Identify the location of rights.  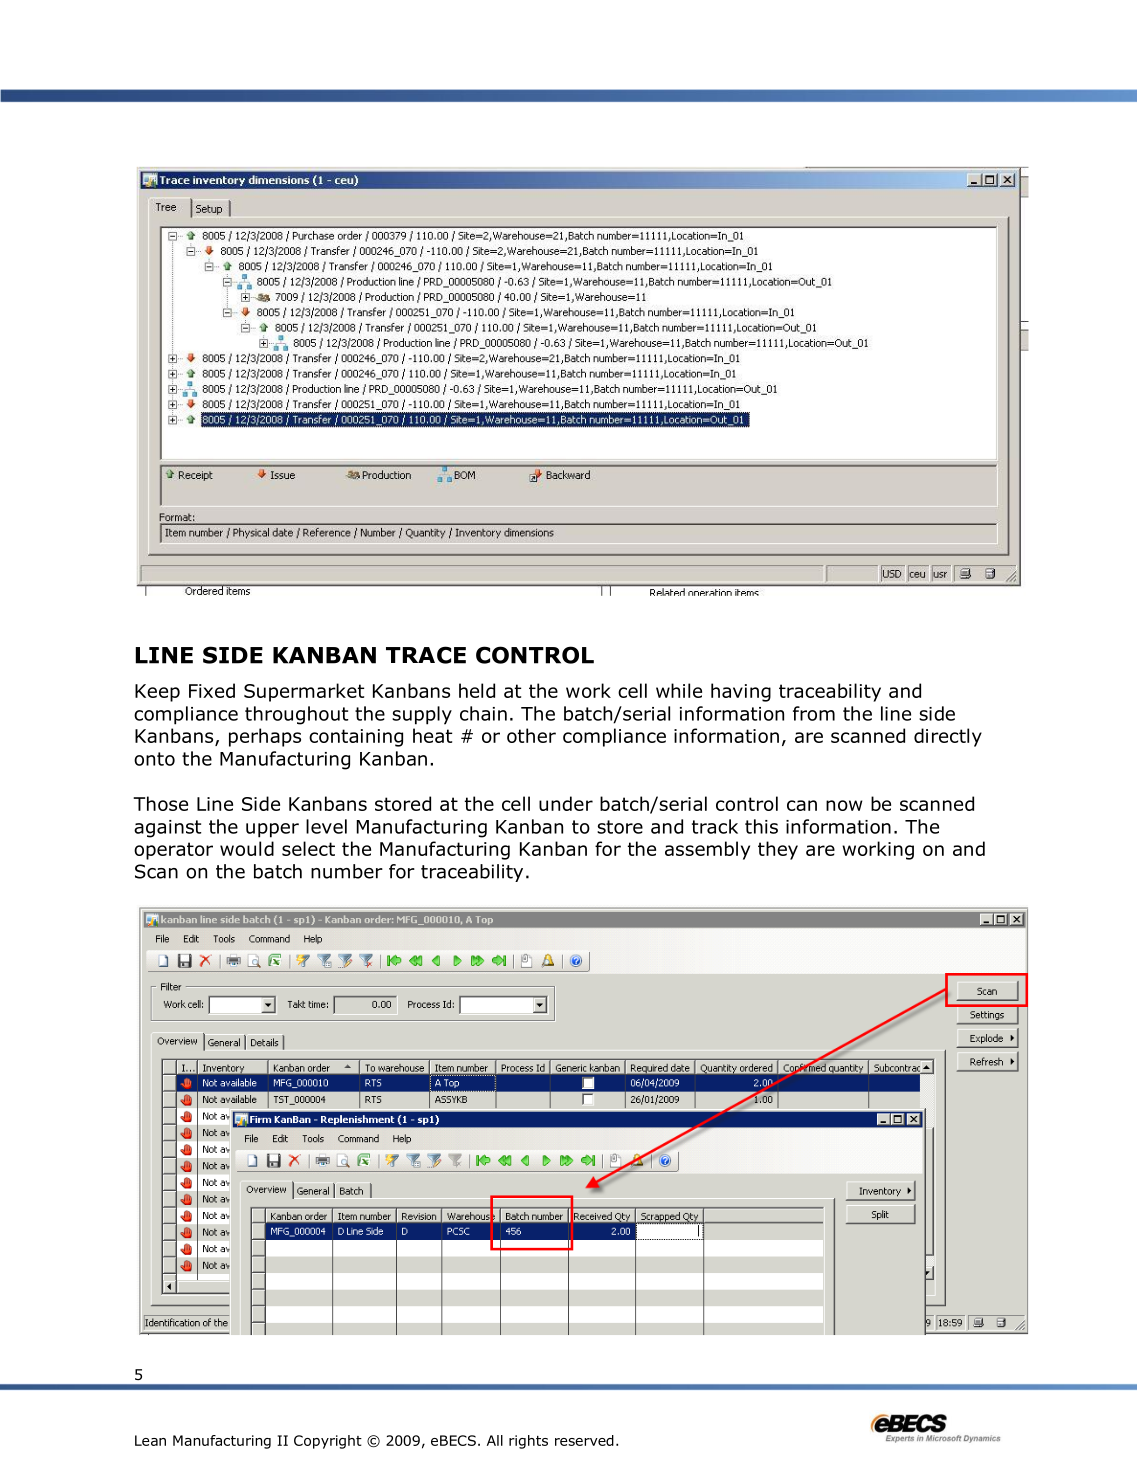
(528, 1442).
